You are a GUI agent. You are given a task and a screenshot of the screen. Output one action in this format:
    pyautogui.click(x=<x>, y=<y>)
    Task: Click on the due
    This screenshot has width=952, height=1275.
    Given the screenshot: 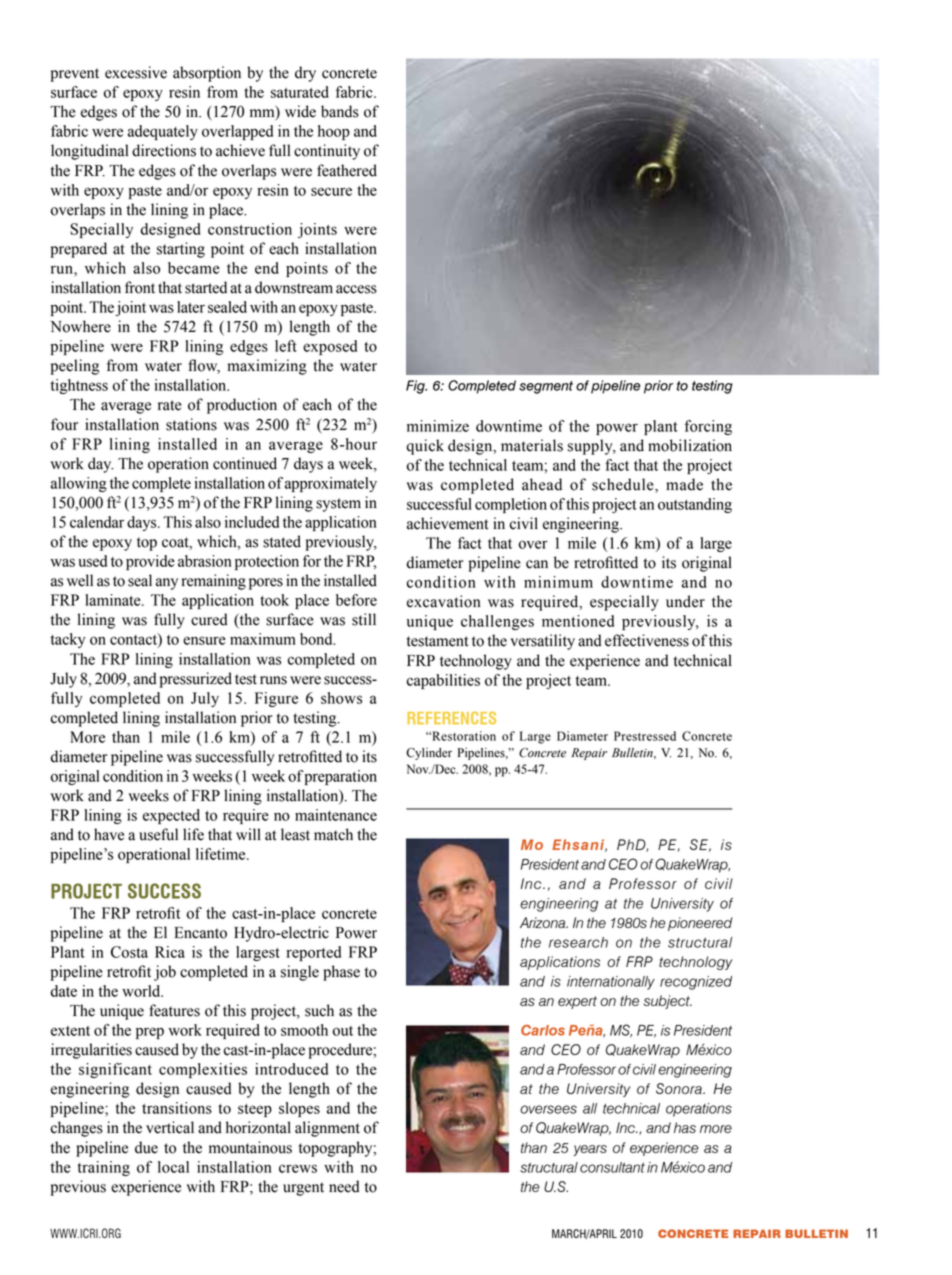 What is the action you would take?
    pyautogui.click(x=146, y=1147)
